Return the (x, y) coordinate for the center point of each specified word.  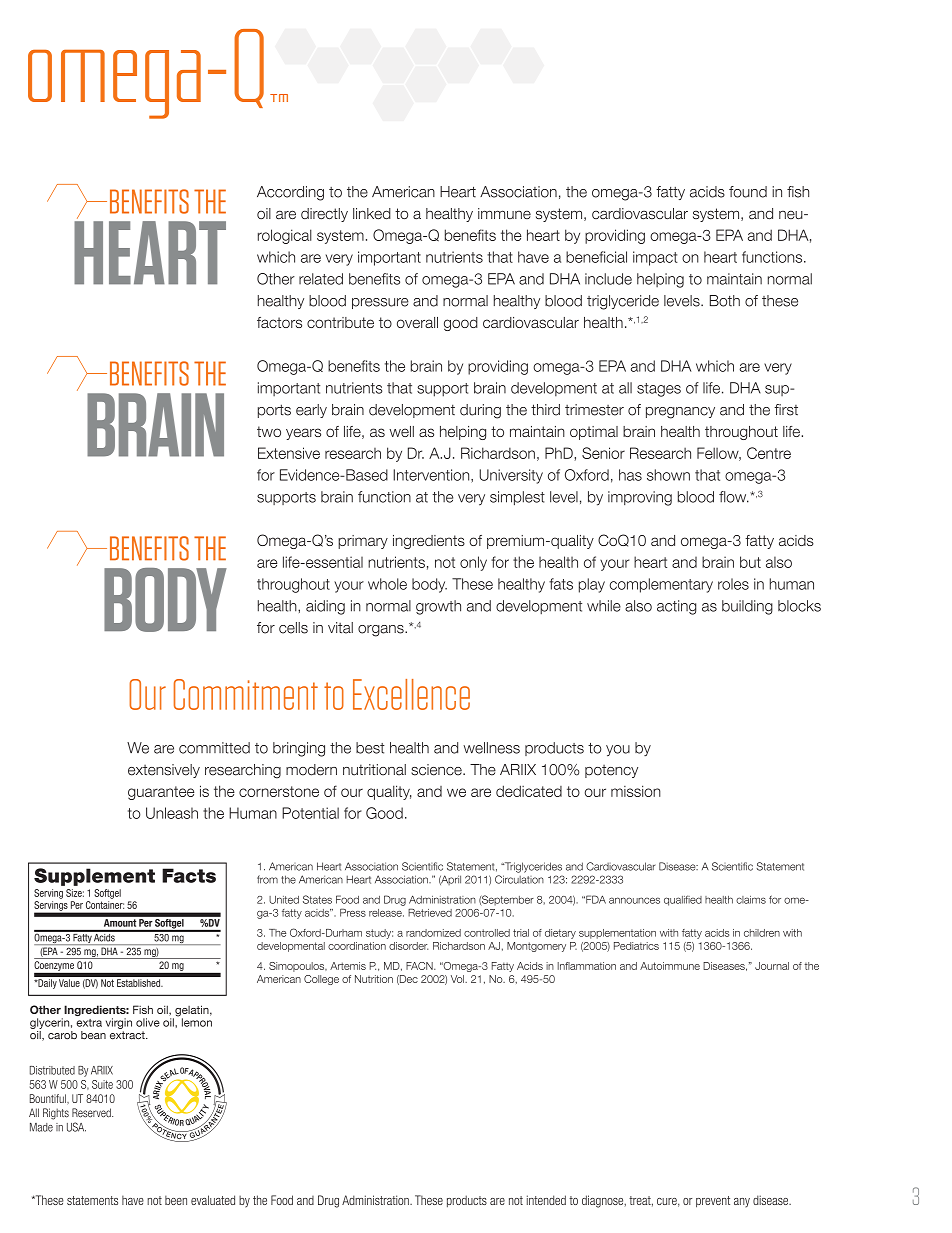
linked (372, 213)
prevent (713, 1202)
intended (546, 1200)
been (176, 1200)
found (748, 192)
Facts (189, 875)
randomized (433, 933)
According (290, 193)
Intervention (432, 476)
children (762, 933)
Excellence (411, 694)
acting (676, 607)
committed (214, 748)
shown (668, 475)
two (269, 431)
